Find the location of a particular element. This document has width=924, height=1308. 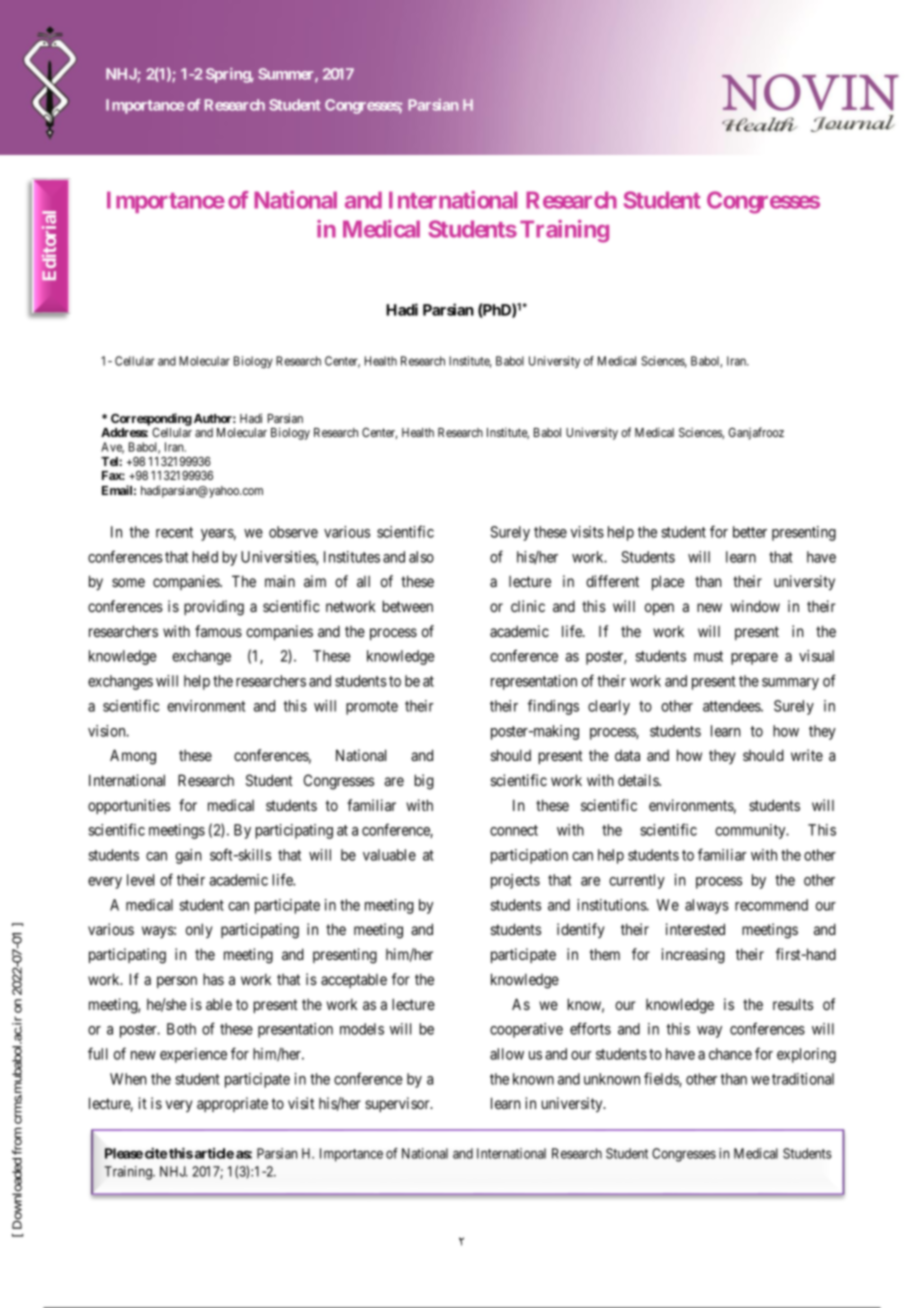

projects is located at coordinates (515, 881).
